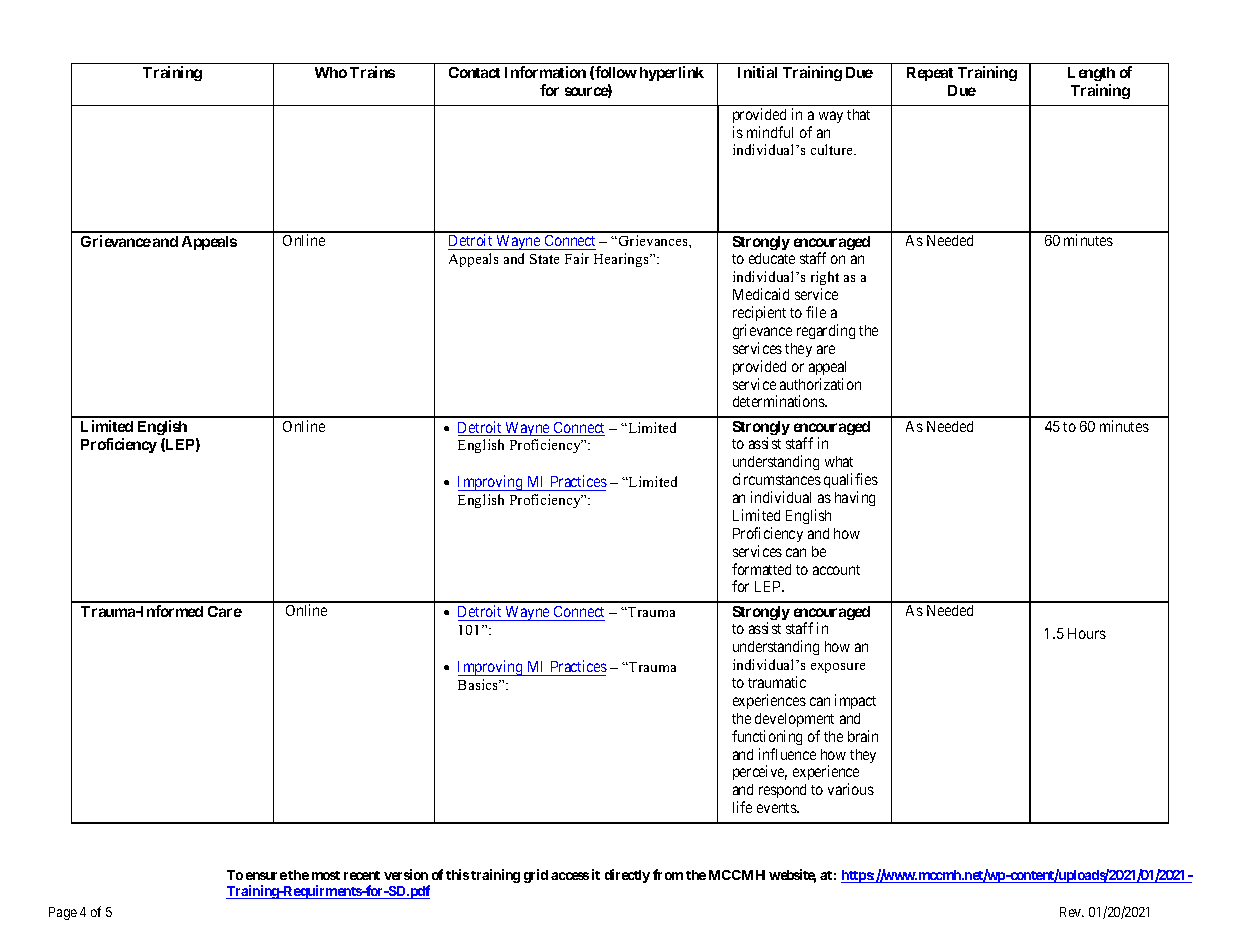 This screenshot has width=1233, height=952. I want to click on Repeat, so click(930, 74).
